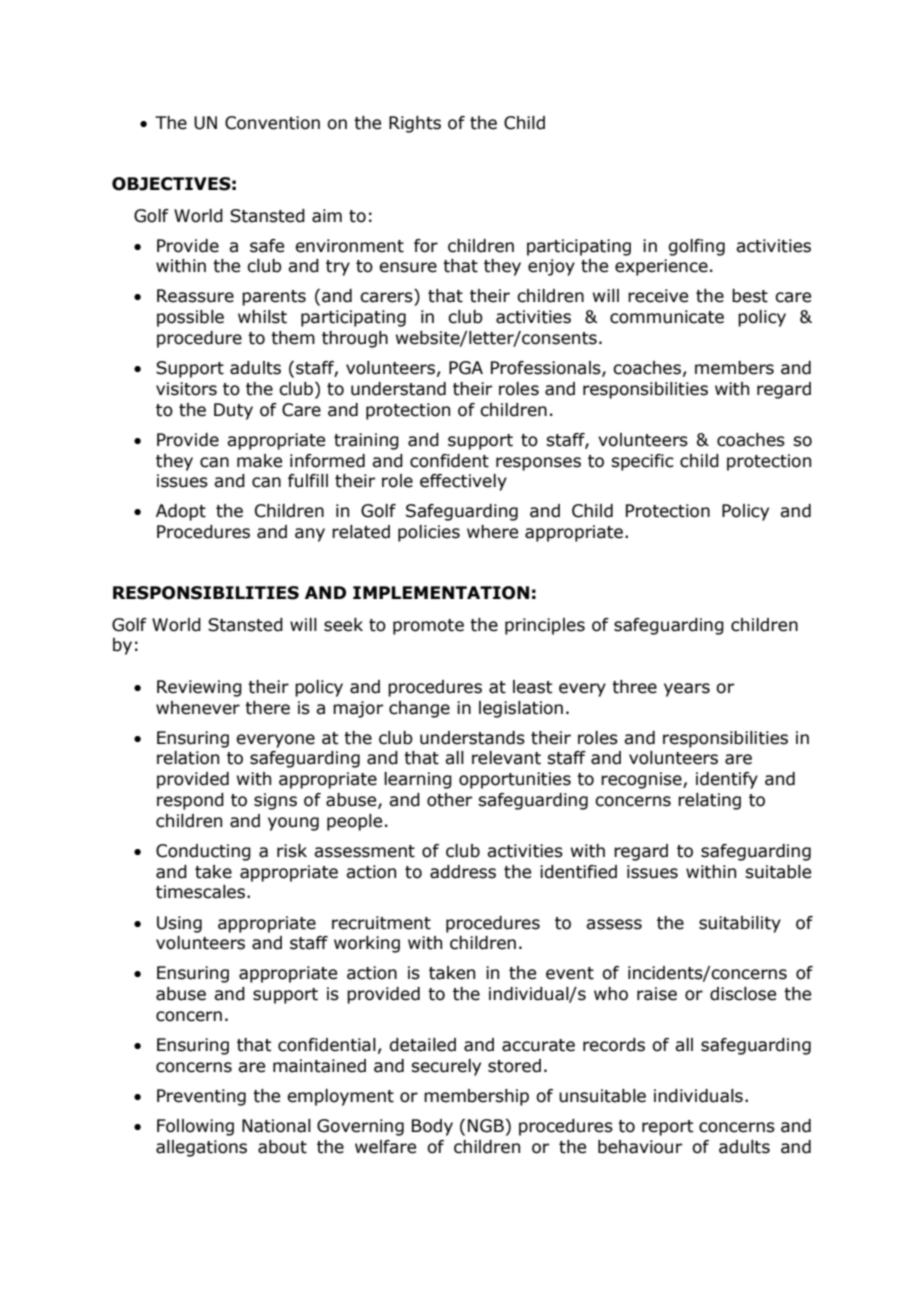 This image has width=924, height=1308. I want to click on Reviewing, so click(199, 688).
